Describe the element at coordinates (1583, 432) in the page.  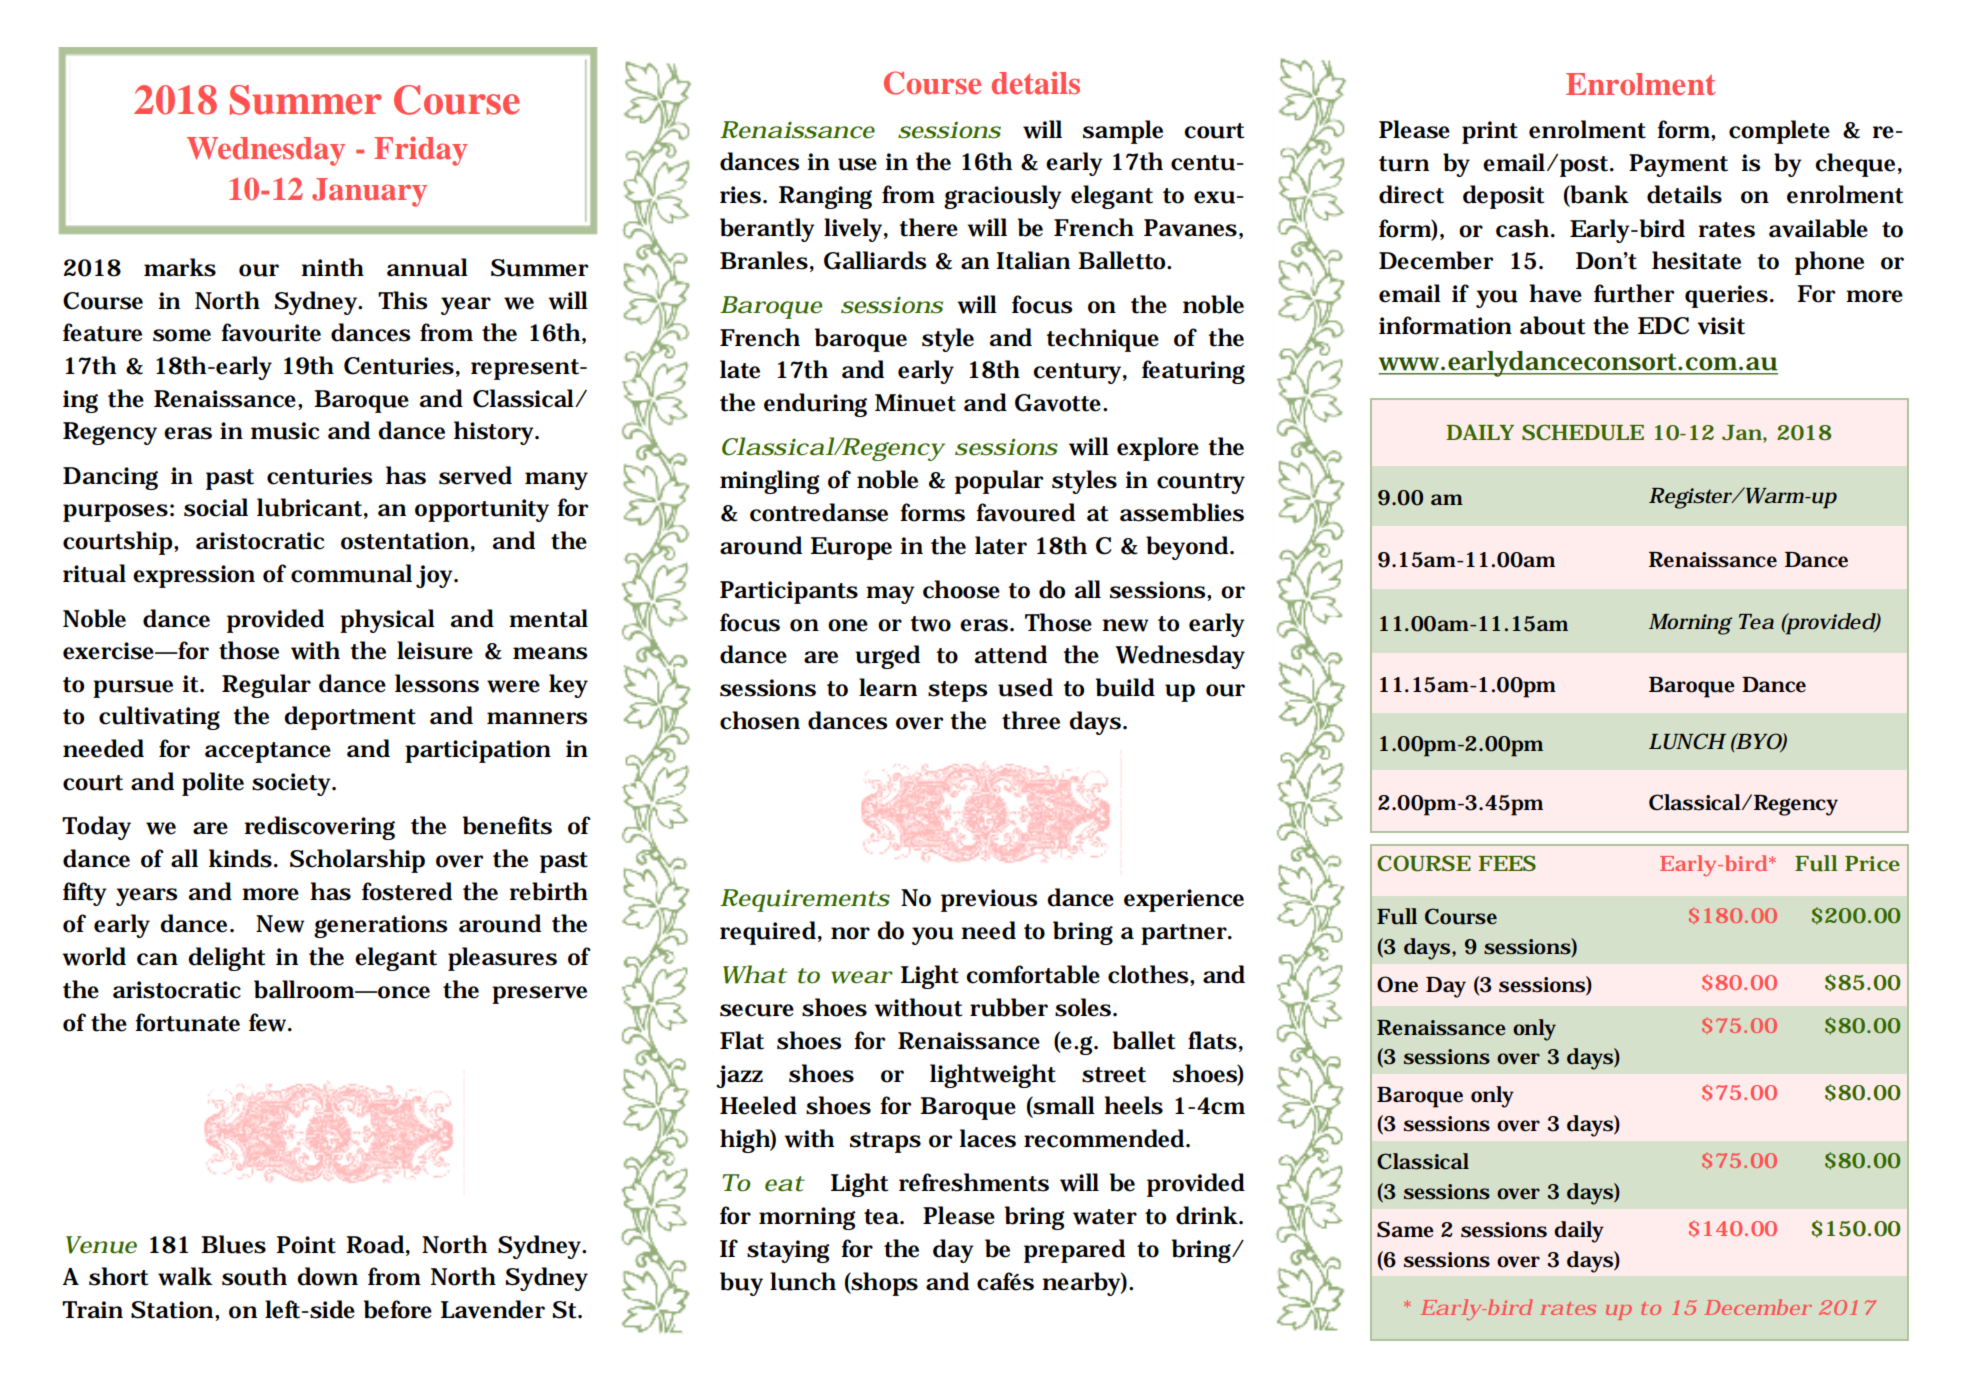
I see `SCHEDULE` at that location.
